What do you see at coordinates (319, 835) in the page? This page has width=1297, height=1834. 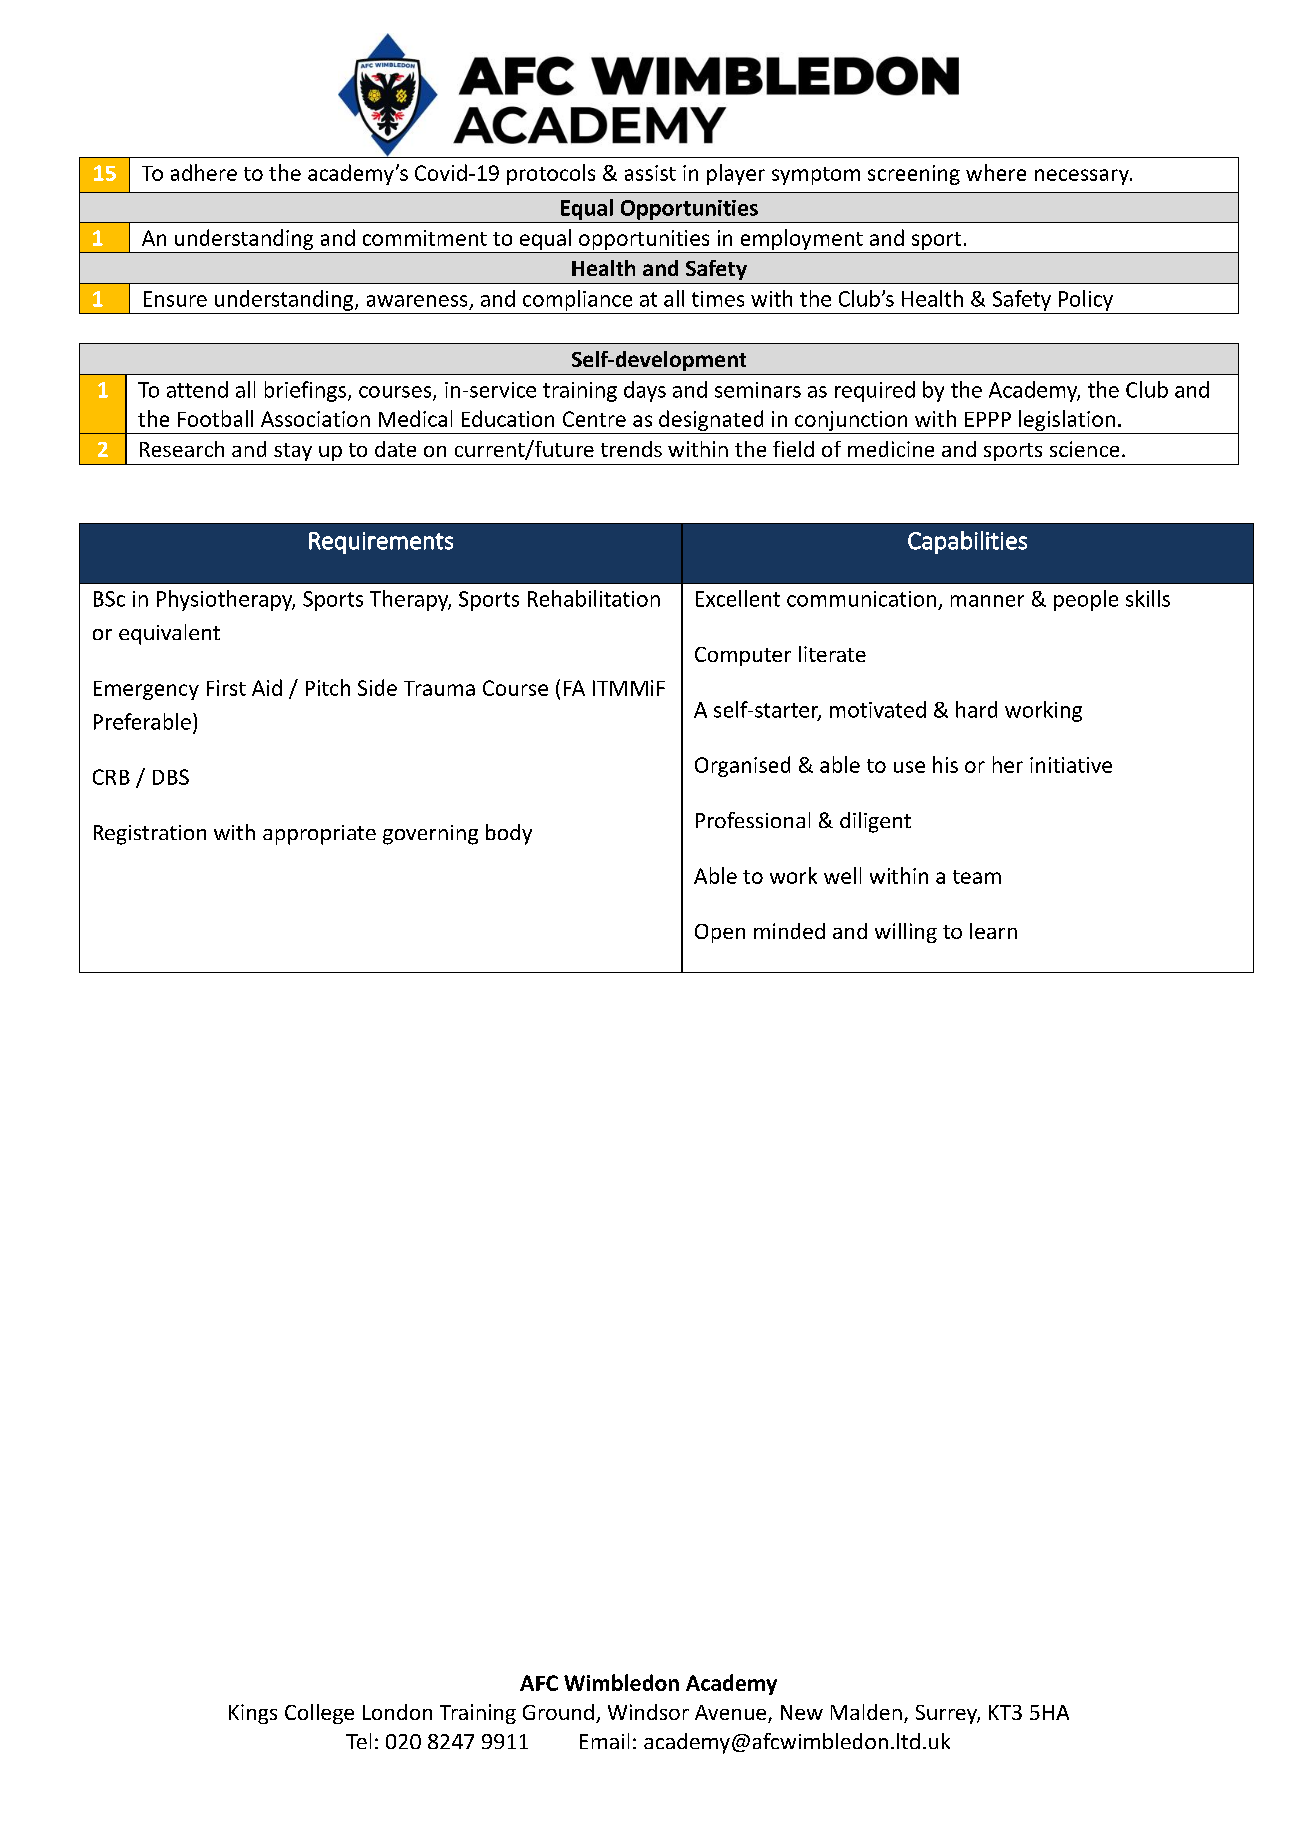 I see `appropriate` at bounding box center [319, 835].
